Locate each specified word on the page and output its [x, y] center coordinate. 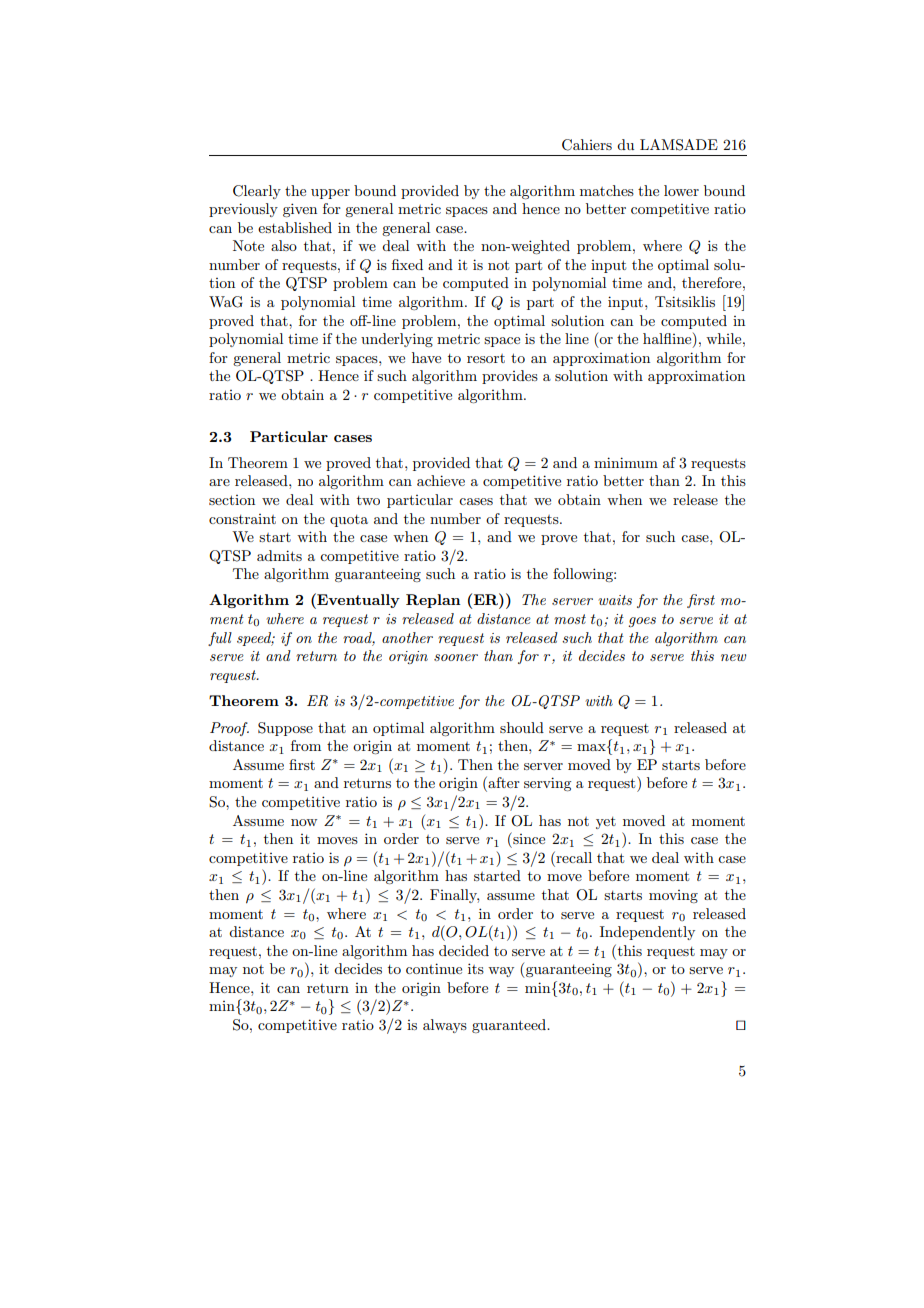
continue [434, 968]
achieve [441, 480]
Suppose [285, 729]
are [219, 482]
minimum [626, 462]
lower [681, 190]
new [733, 657]
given [300, 210]
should [522, 727]
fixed [407, 264]
